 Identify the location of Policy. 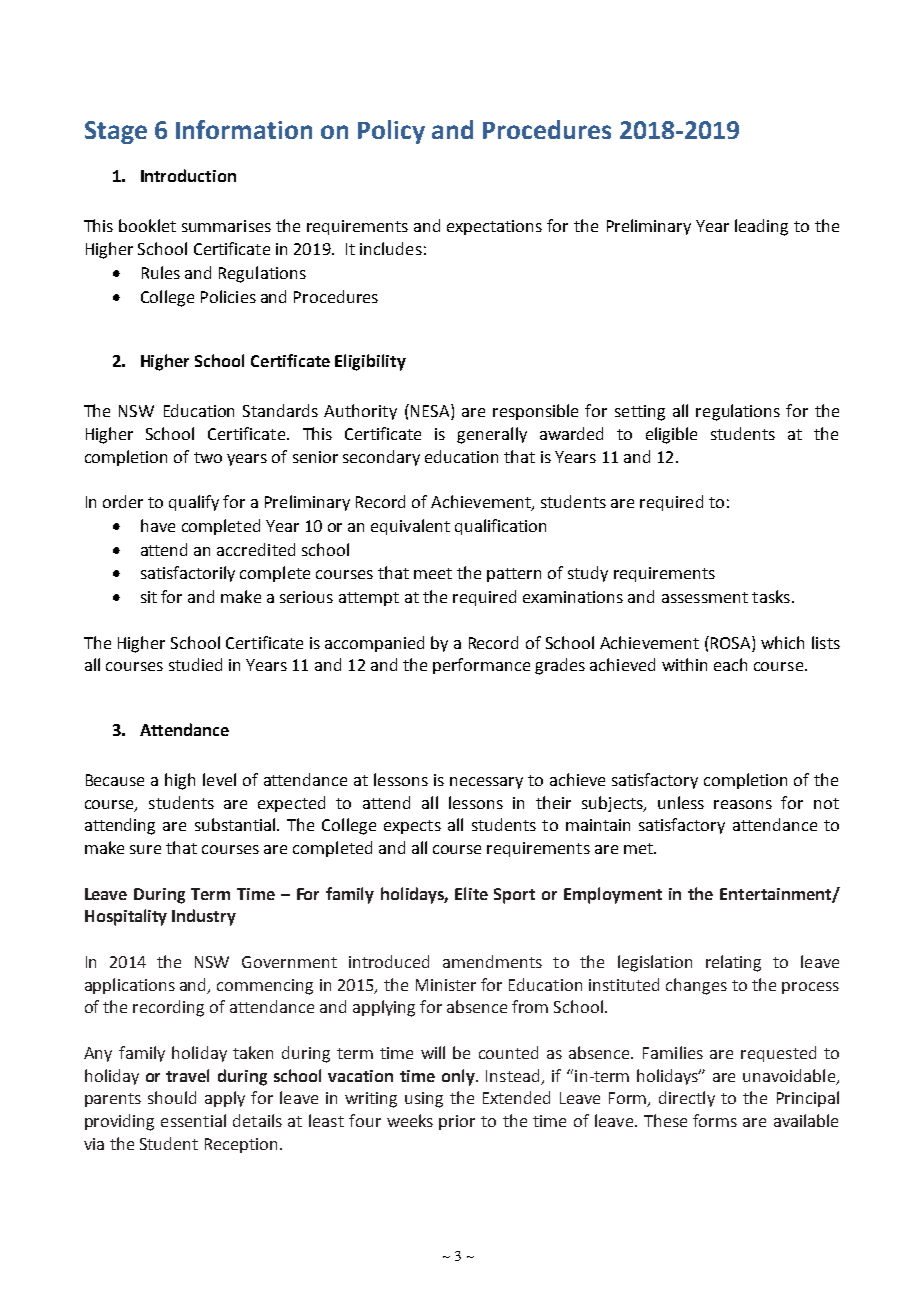
(391, 132).
